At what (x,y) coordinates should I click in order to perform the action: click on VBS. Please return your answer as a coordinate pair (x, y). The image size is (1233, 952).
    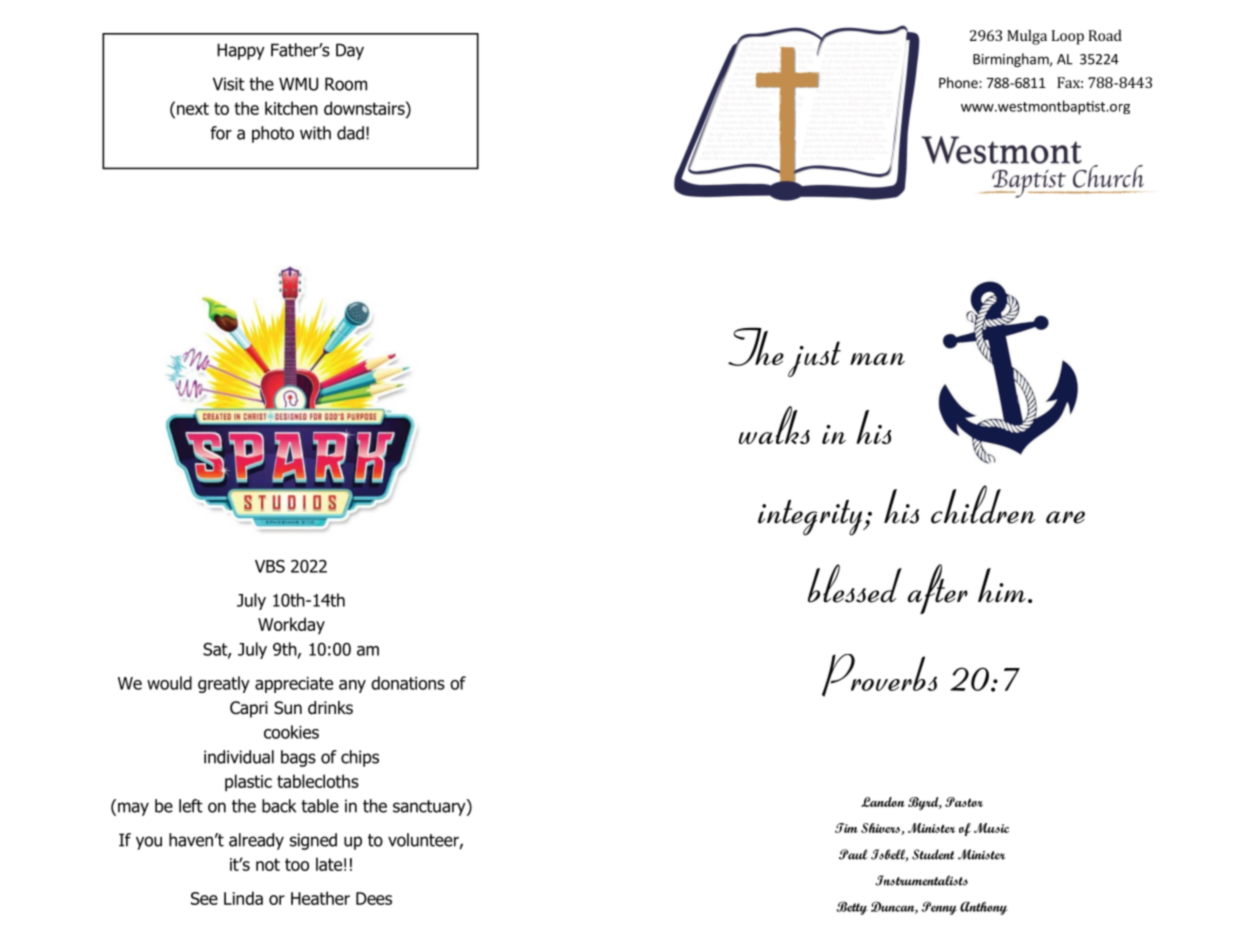
    Looking at the image, I should click on (270, 566).
